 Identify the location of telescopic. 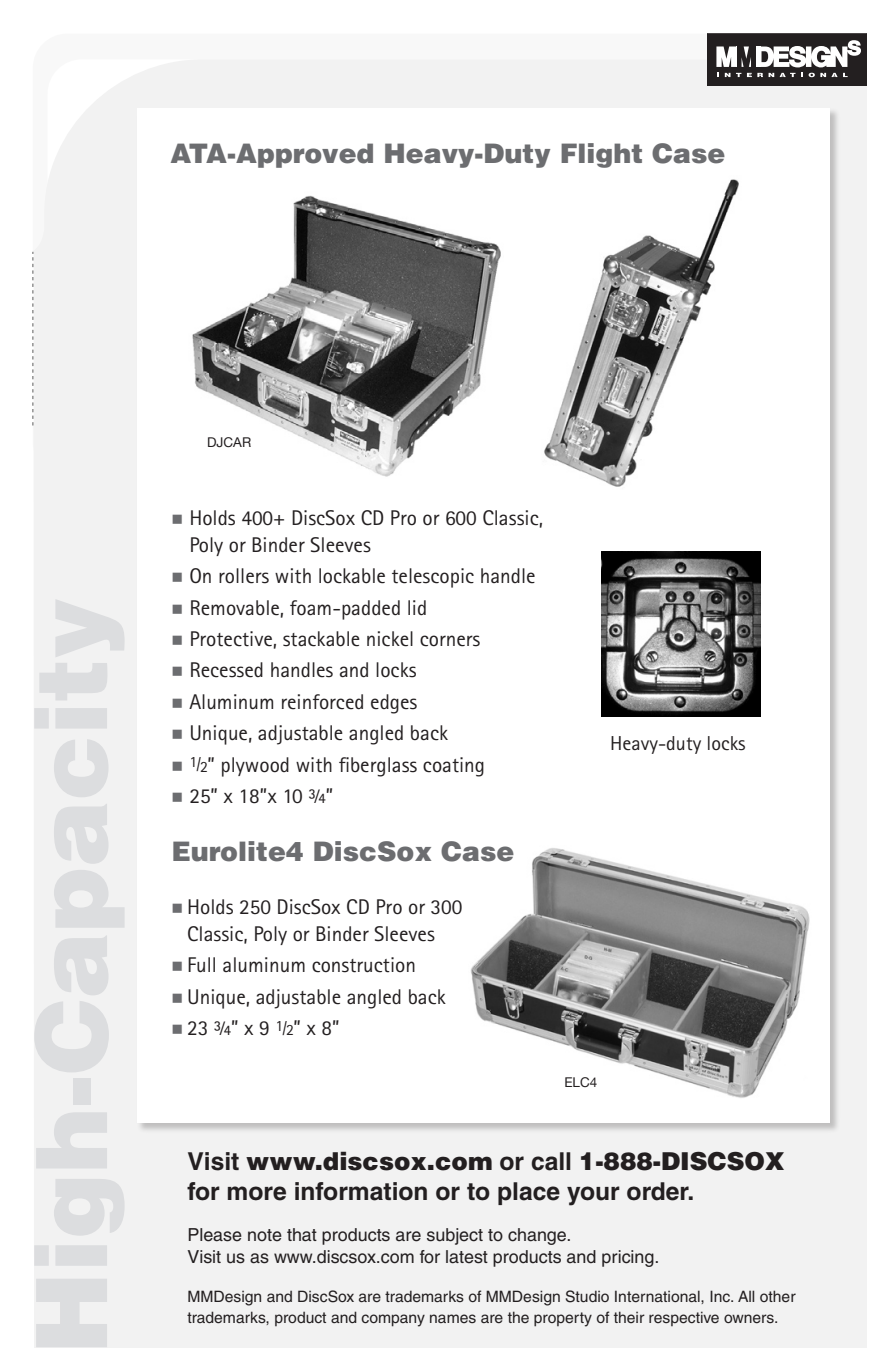
(433, 578).
